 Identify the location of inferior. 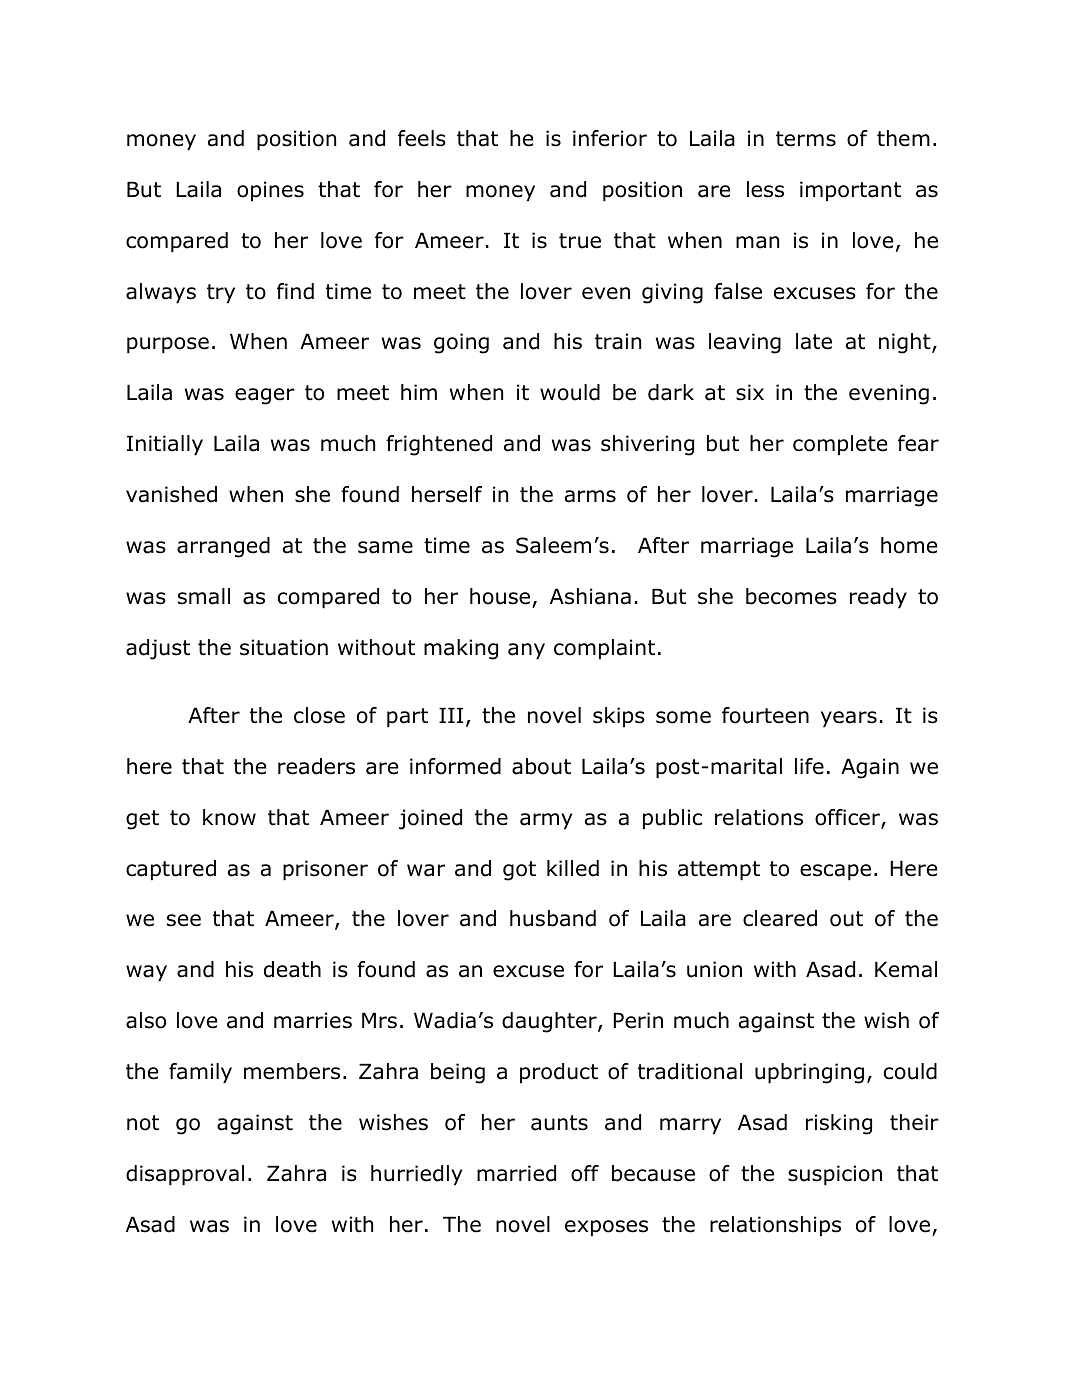
(610, 138).
